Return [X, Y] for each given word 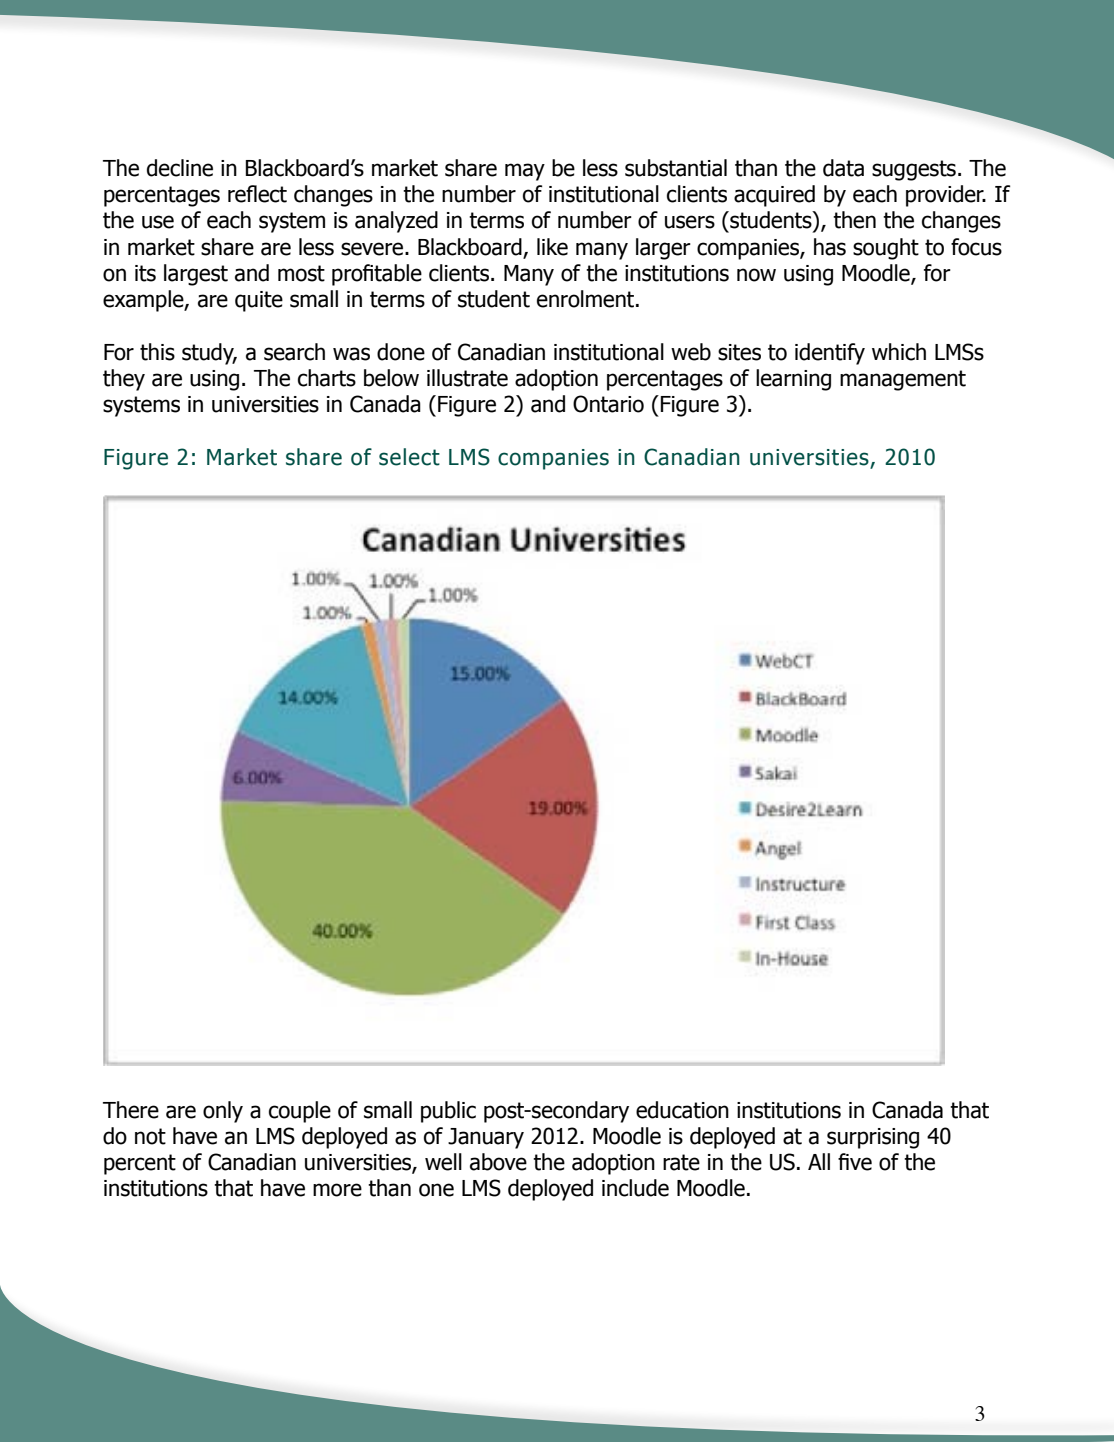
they [124, 380]
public [448, 1112]
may [525, 172]
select [409, 457]
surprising [873, 1138]
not [150, 1136]
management [903, 380]
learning [793, 380]
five [855, 1162]
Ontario [608, 404]
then [854, 220]
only [223, 1112]
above [498, 1162]
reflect [257, 194]
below [391, 378]
